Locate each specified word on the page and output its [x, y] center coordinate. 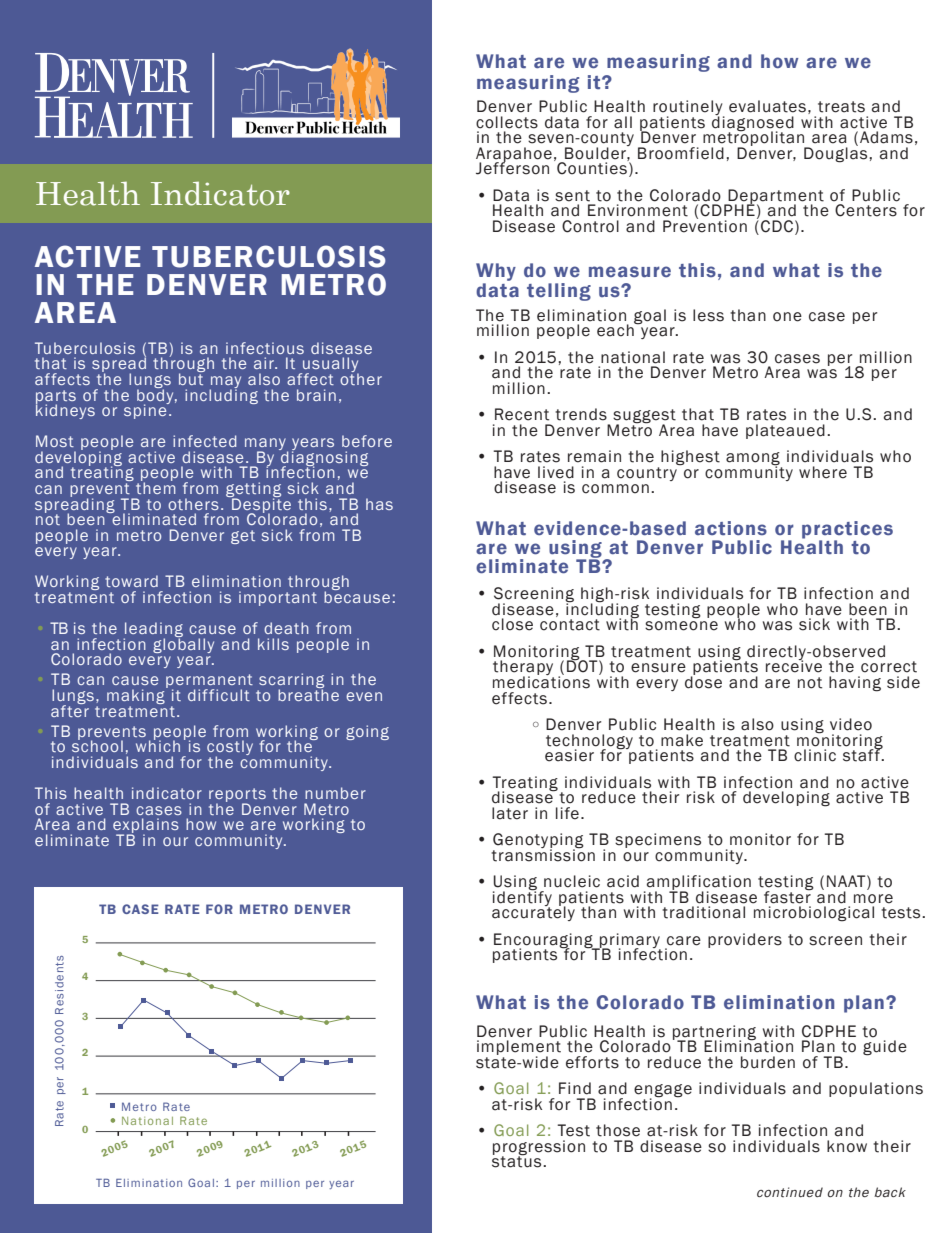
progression [539, 1149]
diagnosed [753, 123]
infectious [265, 348]
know [847, 1146]
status [518, 1161]
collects [507, 122]
